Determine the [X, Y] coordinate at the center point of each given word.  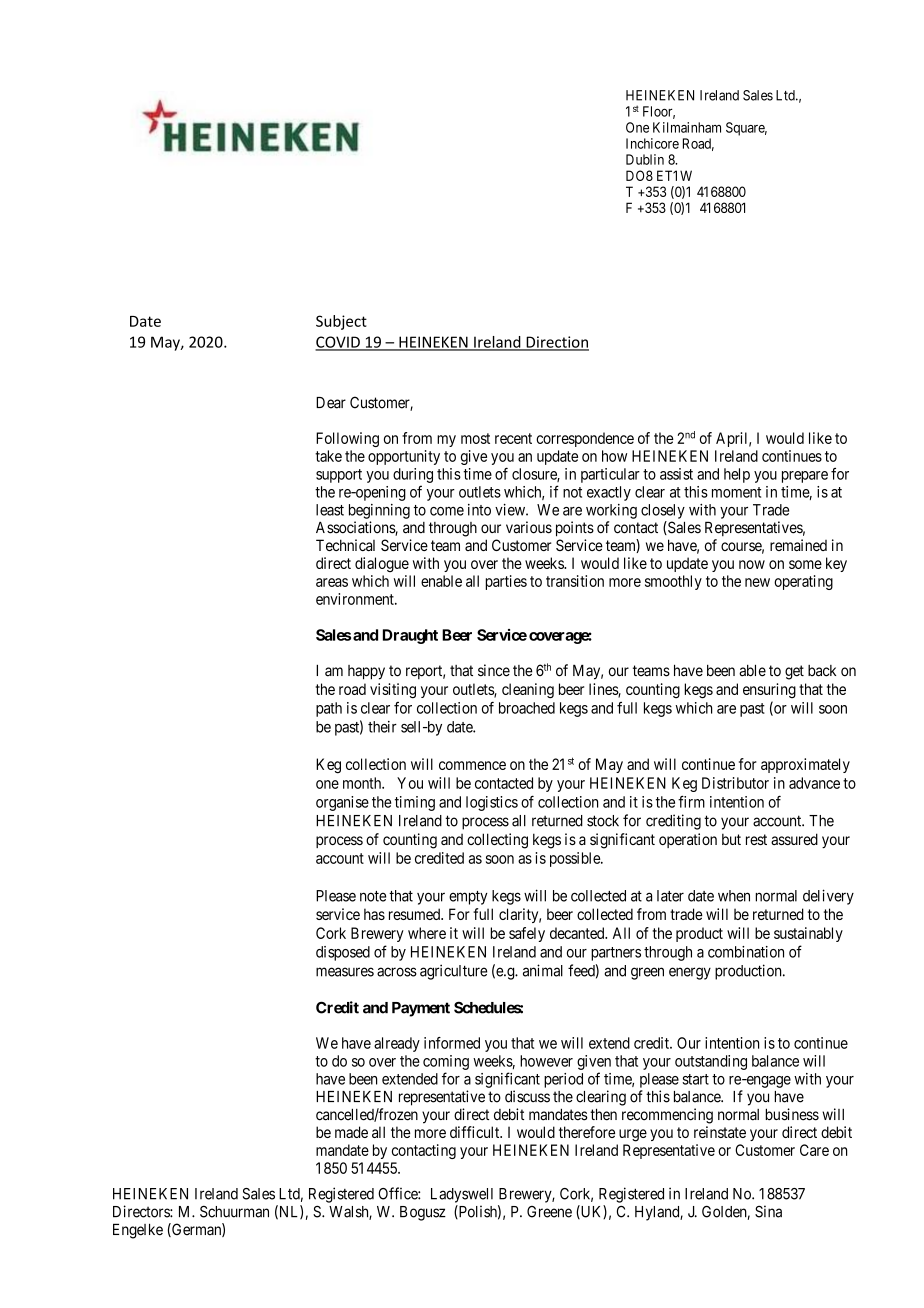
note [373, 896]
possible [576, 859]
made [351, 1132]
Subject [341, 322]
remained [798, 545]
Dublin [645, 159]
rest [756, 839]
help [737, 475]
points [575, 529]
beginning [379, 511]
